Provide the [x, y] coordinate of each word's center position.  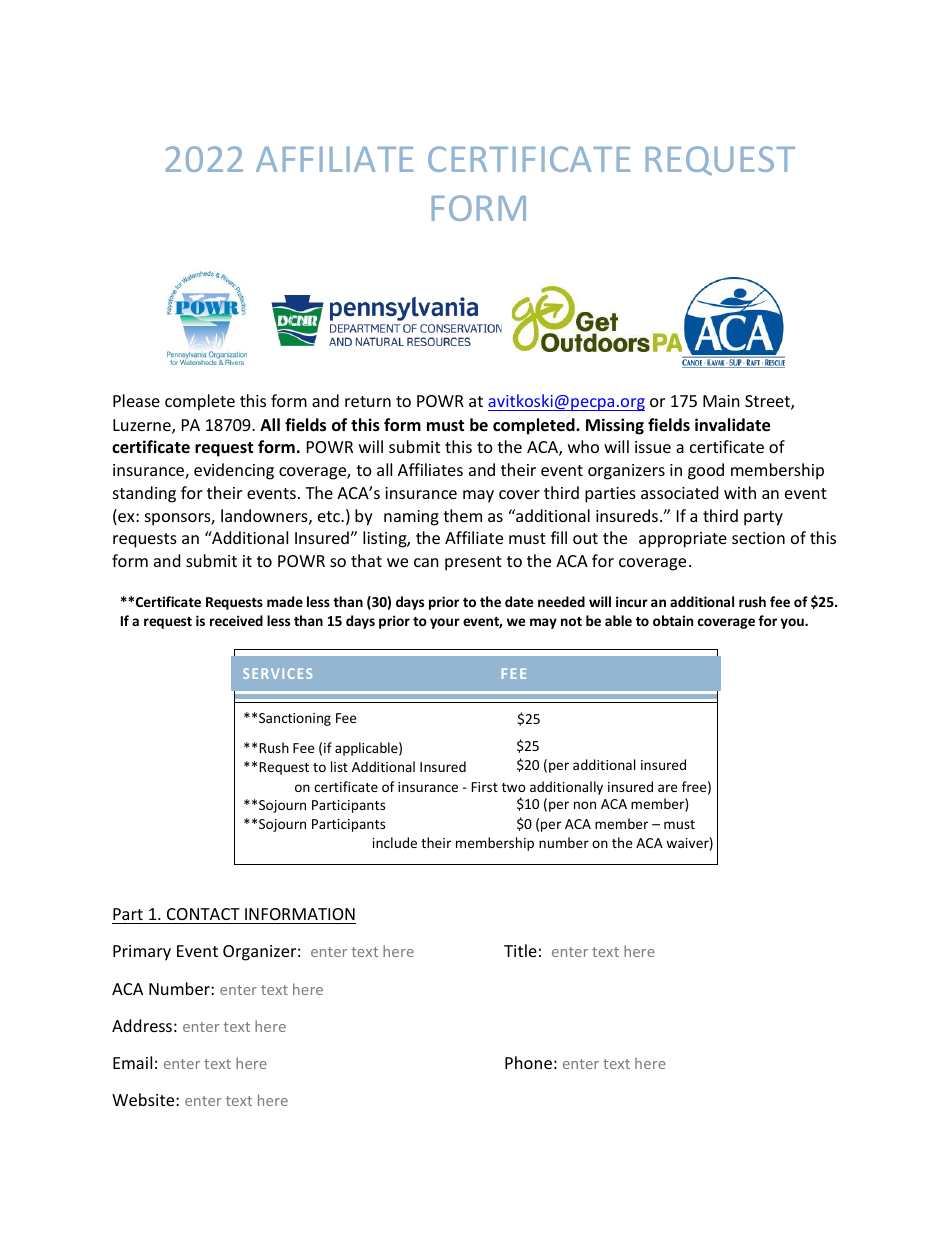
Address [142, 1025]
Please [136, 400]
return [368, 401]
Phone [528, 1062]
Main [721, 401]
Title [520, 950]
